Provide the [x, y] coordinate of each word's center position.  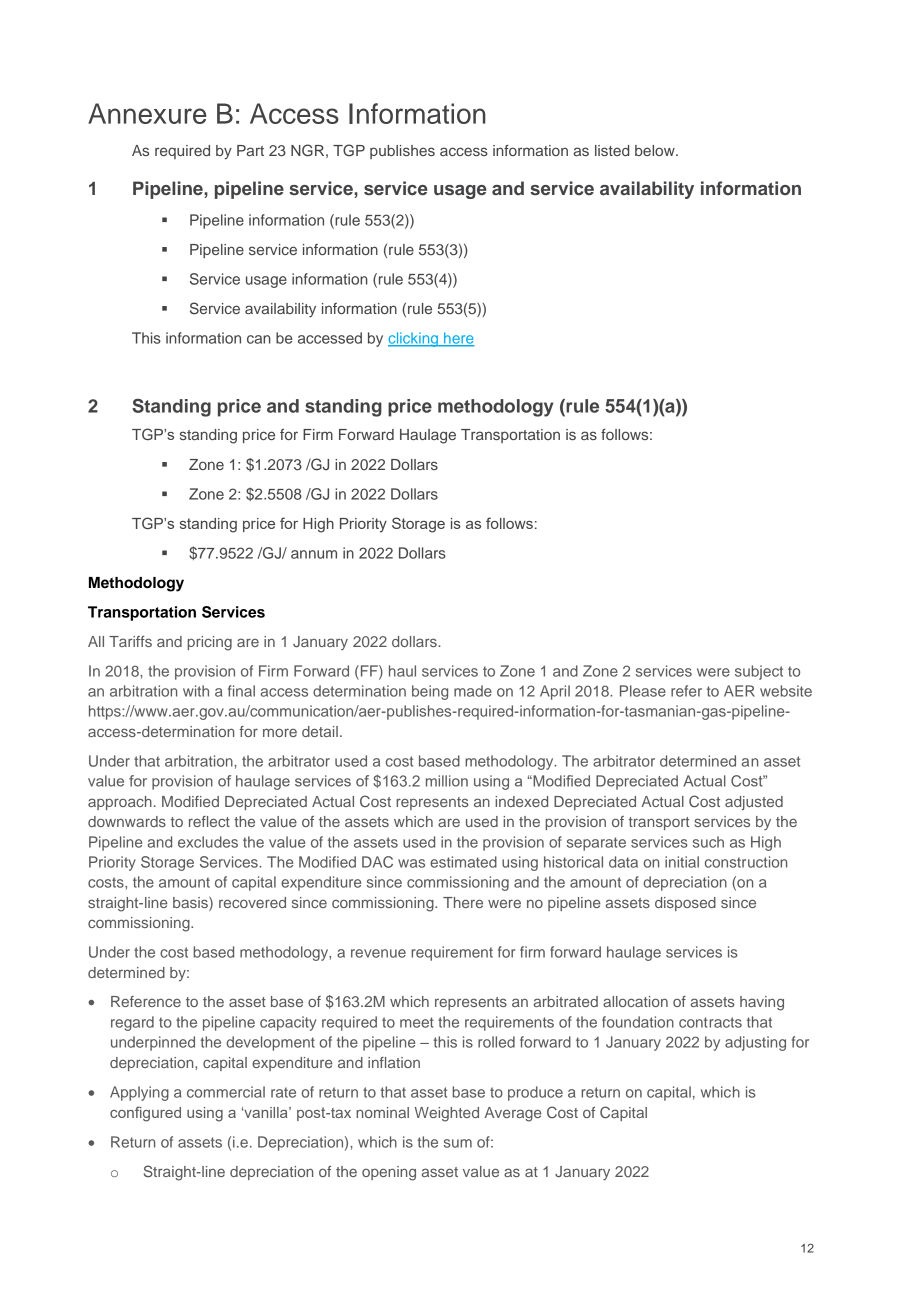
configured [145, 1114]
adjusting [755, 1043]
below [656, 150]
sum [458, 1143]
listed [612, 150]
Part [250, 150]
